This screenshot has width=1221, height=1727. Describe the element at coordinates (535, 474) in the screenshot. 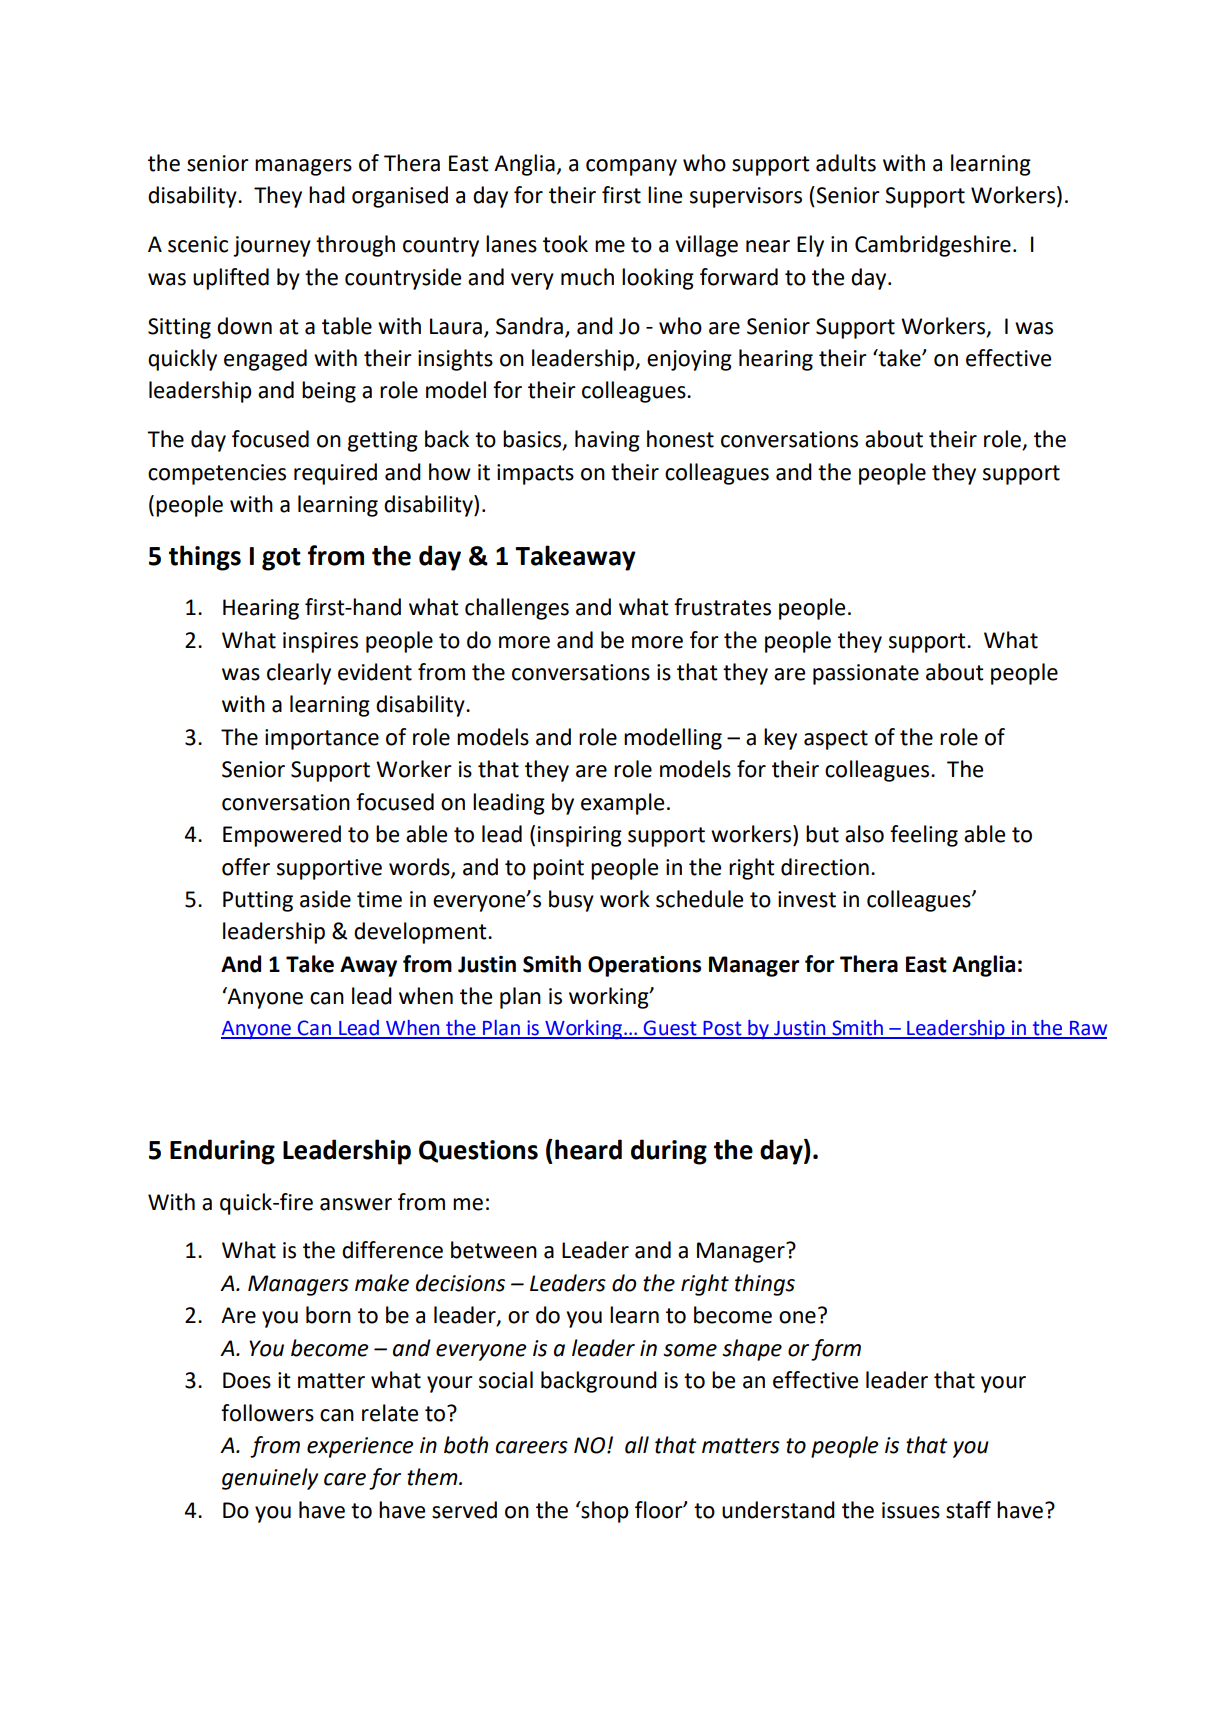

I see `impacts` at that location.
